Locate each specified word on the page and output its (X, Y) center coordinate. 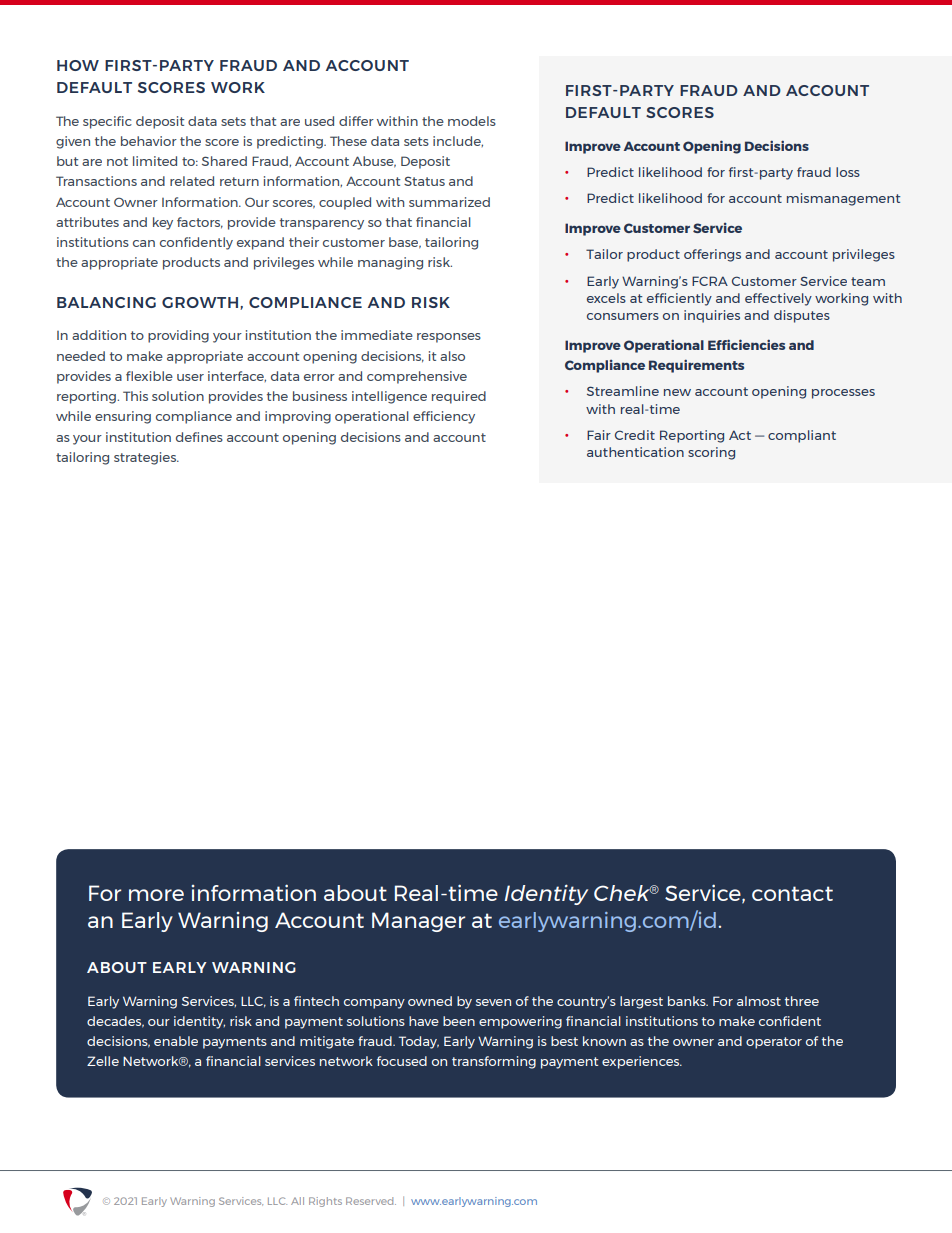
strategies (146, 458)
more (156, 895)
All (297, 1201)
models (472, 121)
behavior (149, 141)
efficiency (444, 417)
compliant (802, 436)
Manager (418, 922)
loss (848, 172)
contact (792, 893)
